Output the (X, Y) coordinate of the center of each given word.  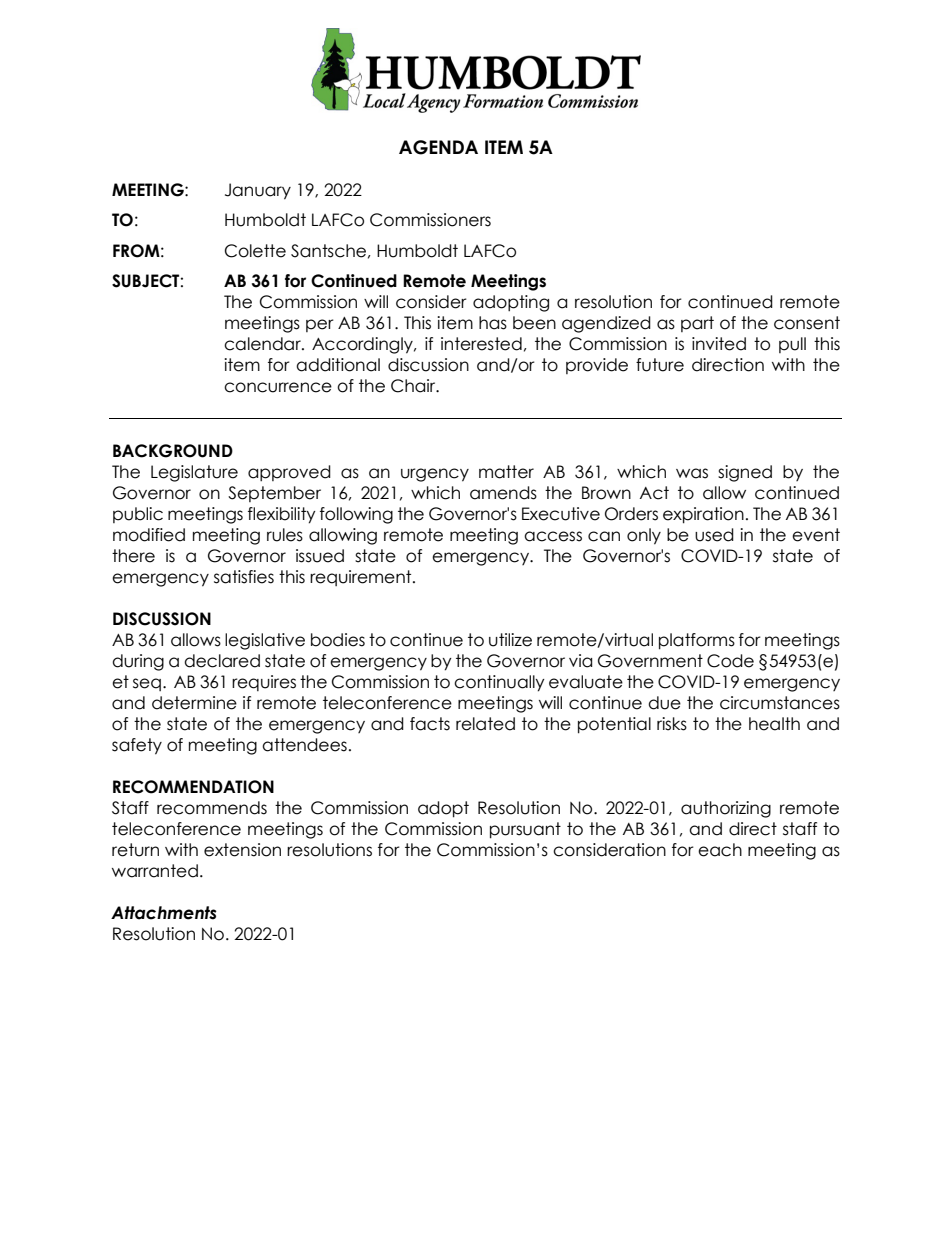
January (258, 191)
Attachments (164, 913)
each (720, 850)
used (714, 535)
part (697, 324)
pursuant (525, 830)
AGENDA (438, 147)
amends (503, 493)
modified (149, 535)
